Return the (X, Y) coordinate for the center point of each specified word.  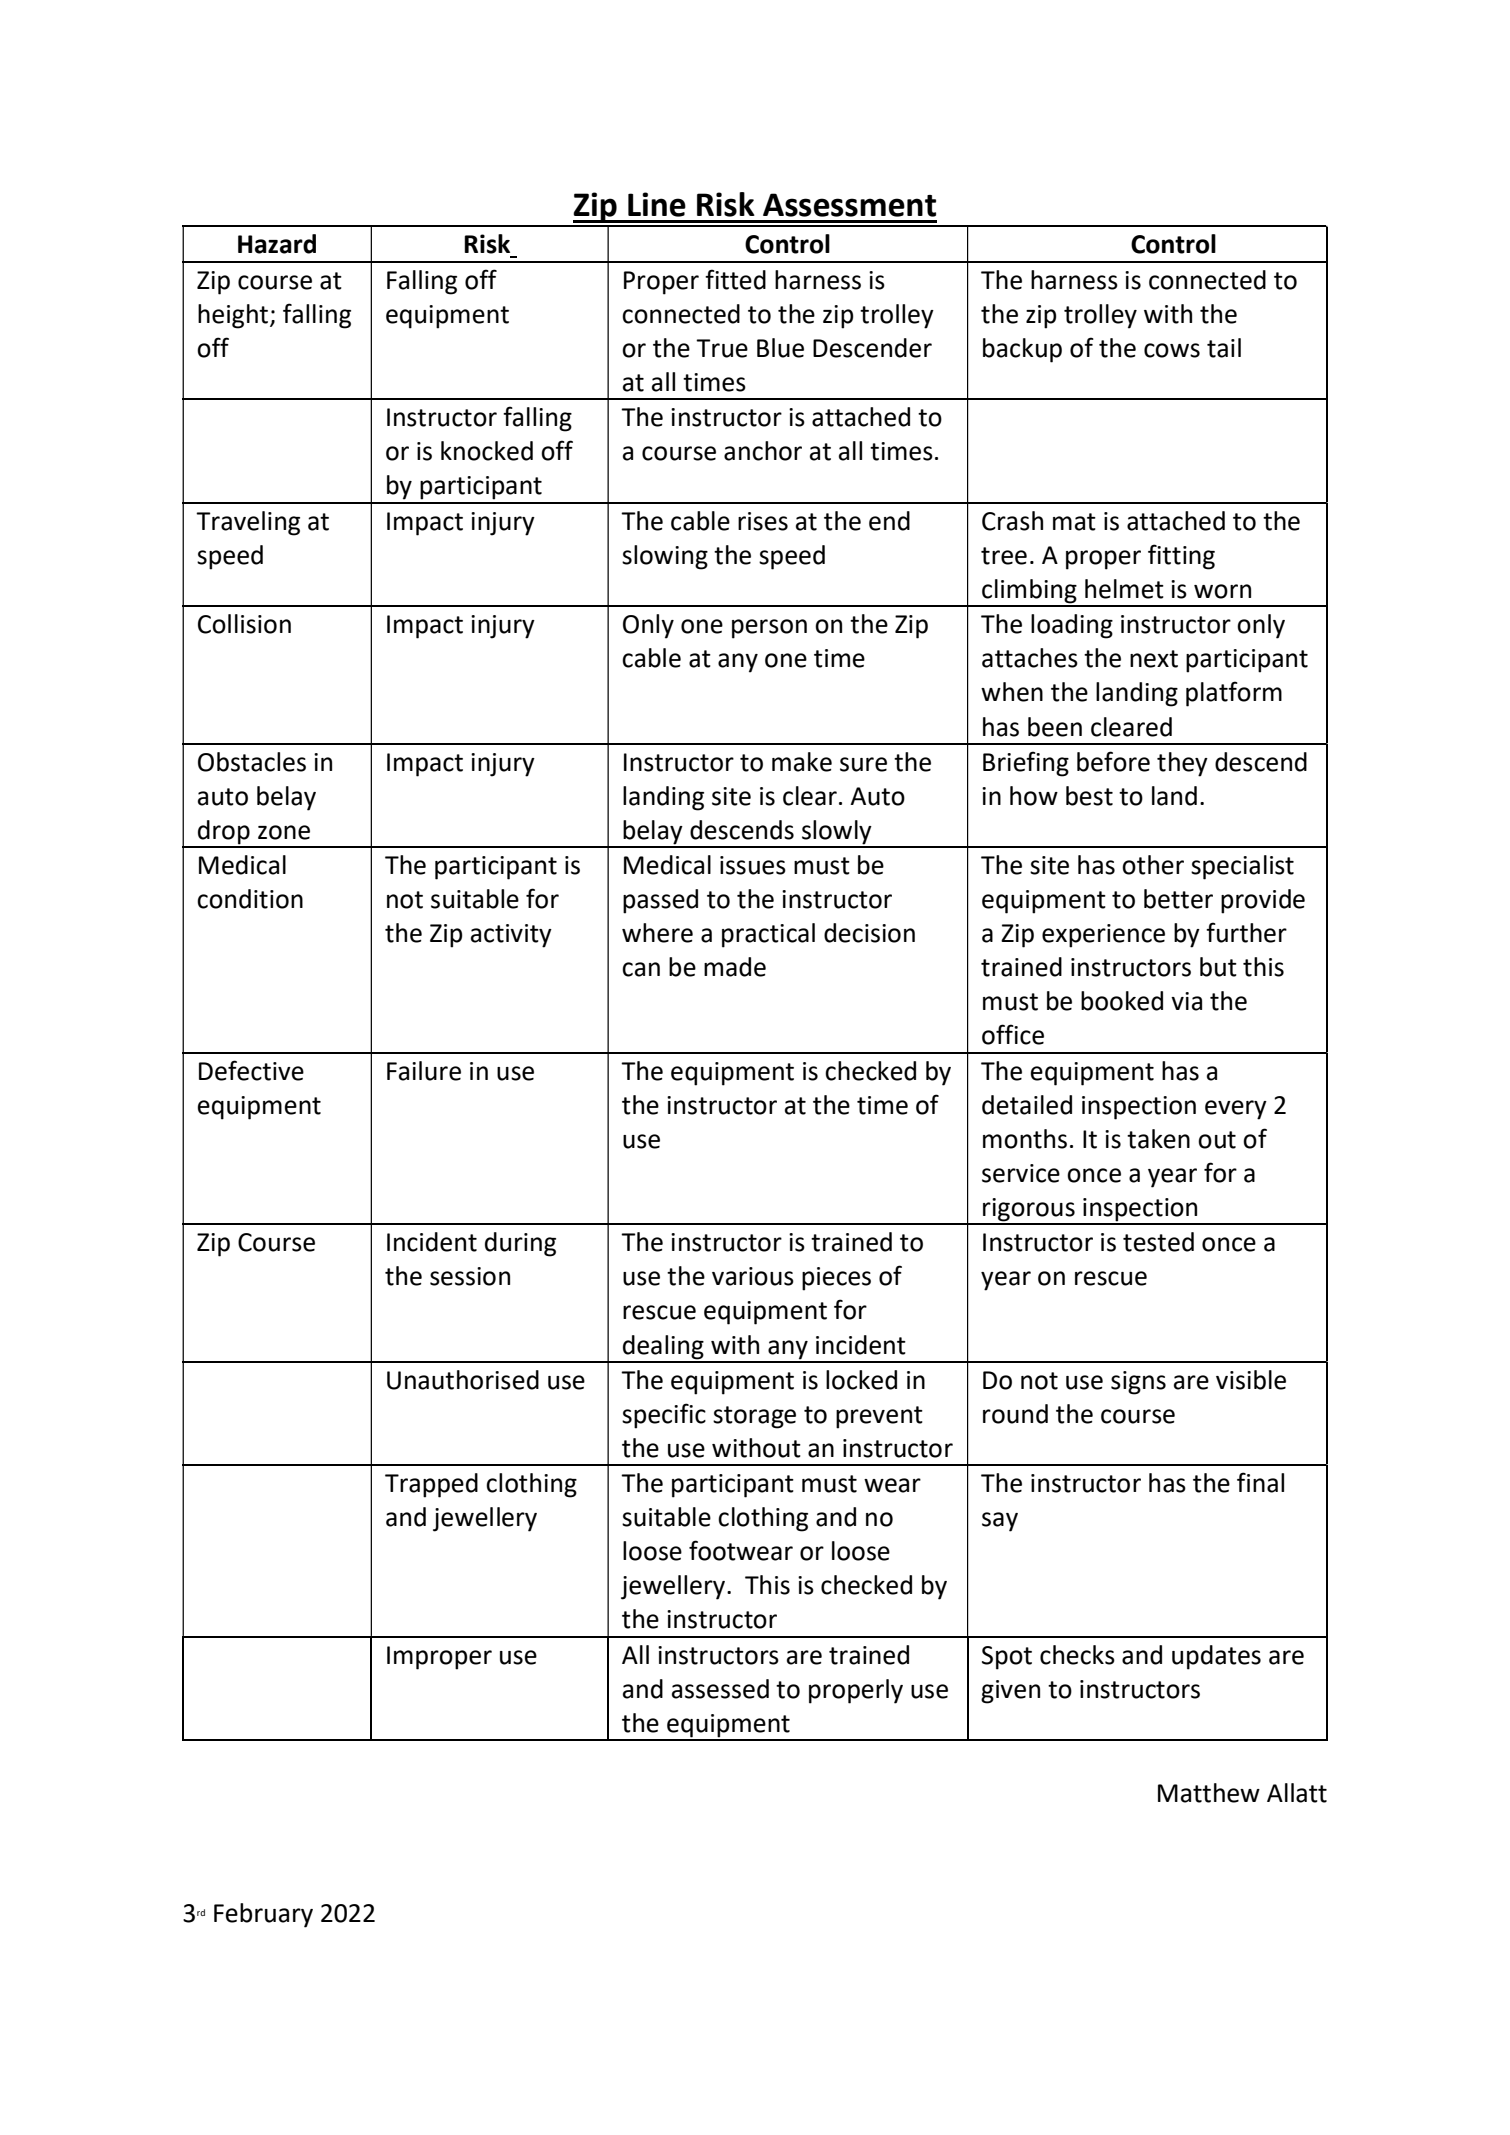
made (735, 967)
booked (1122, 1001)
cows (1172, 350)
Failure (424, 1071)
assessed (720, 1689)
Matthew (1209, 1793)
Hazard (277, 244)
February (263, 1915)
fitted (735, 279)
